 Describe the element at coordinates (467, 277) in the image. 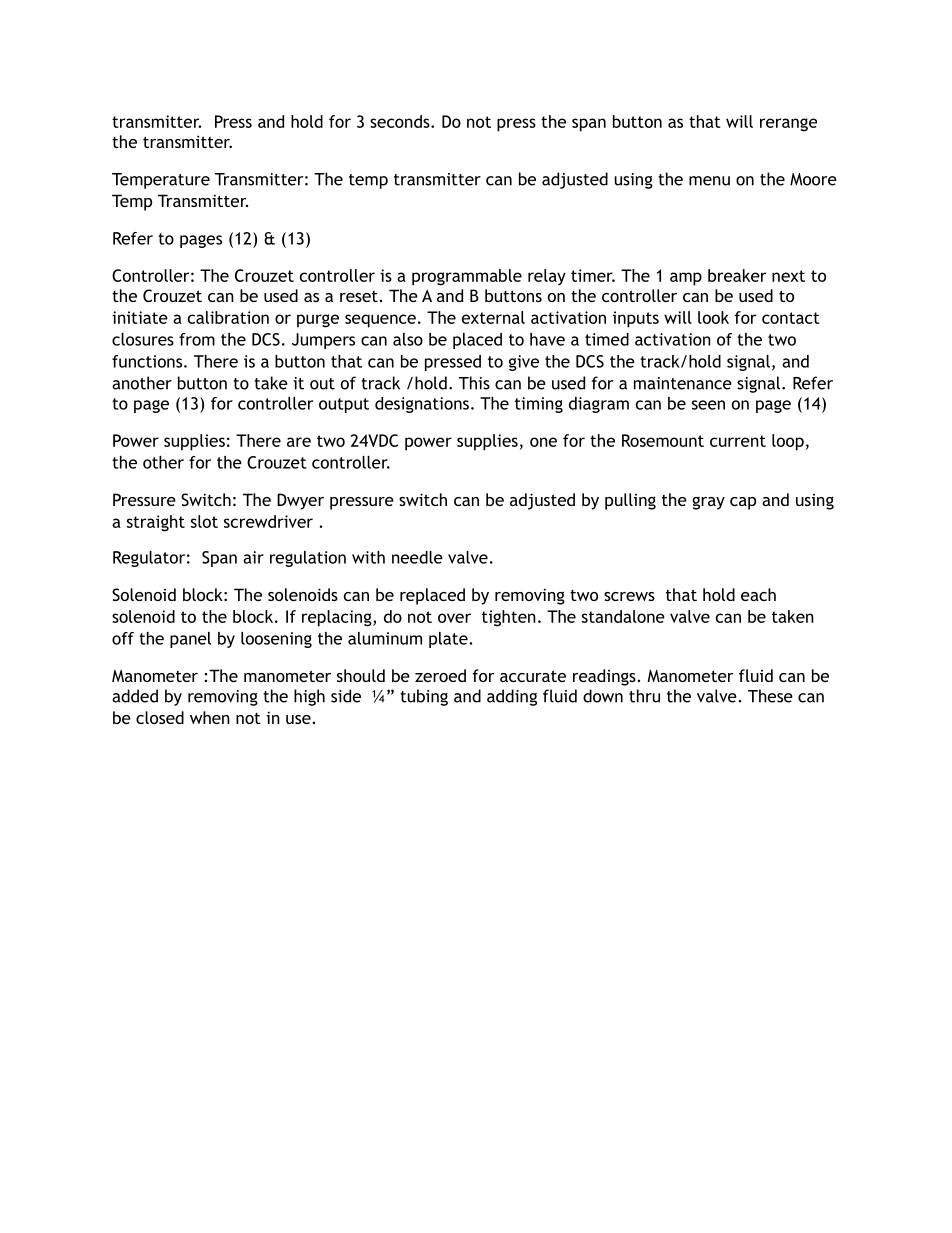

I see `programmable` at that location.
